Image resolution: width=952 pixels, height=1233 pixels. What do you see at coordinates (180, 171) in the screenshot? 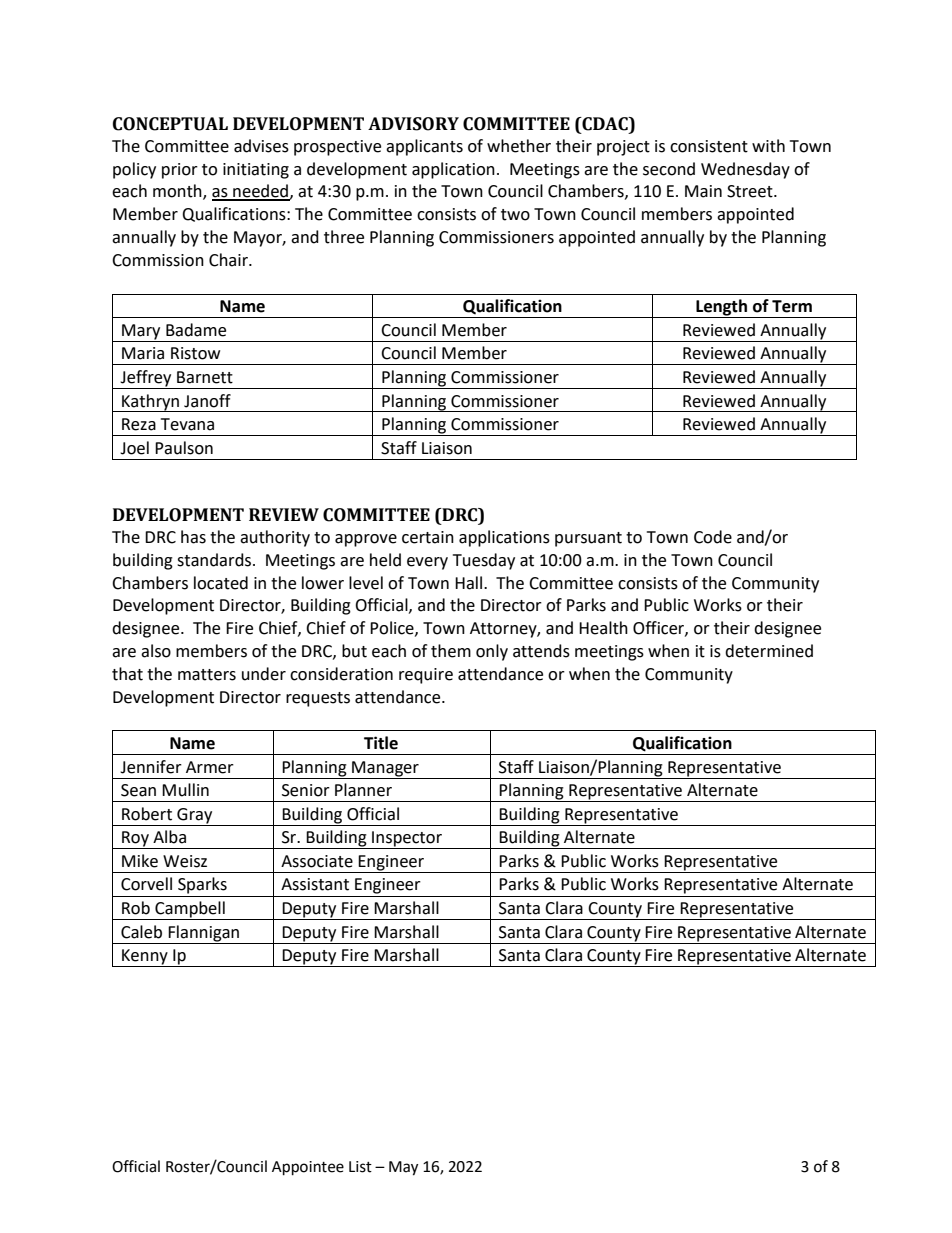
I see `prior` at bounding box center [180, 171].
